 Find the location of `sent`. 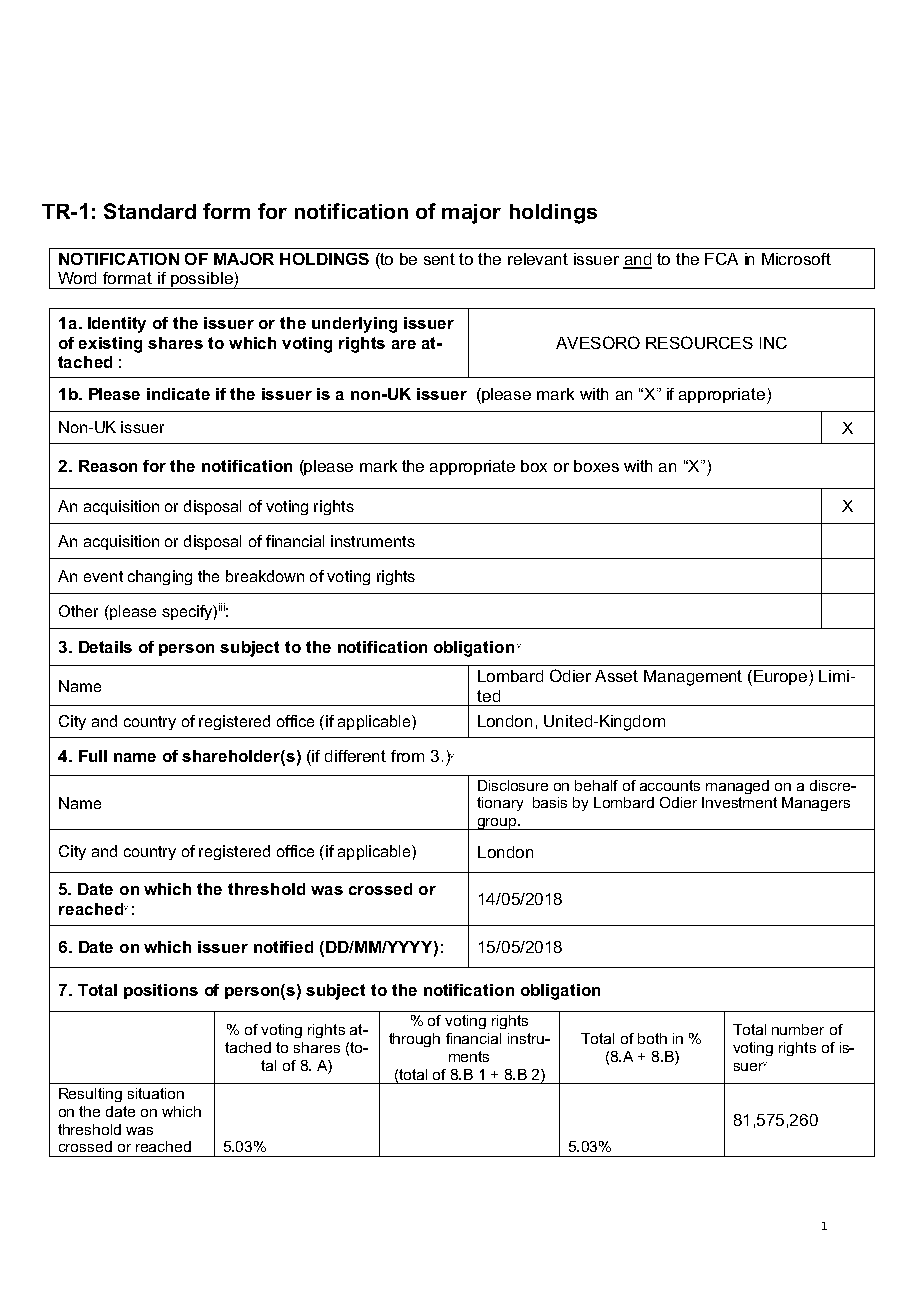

sent is located at coordinates (439, 259).
